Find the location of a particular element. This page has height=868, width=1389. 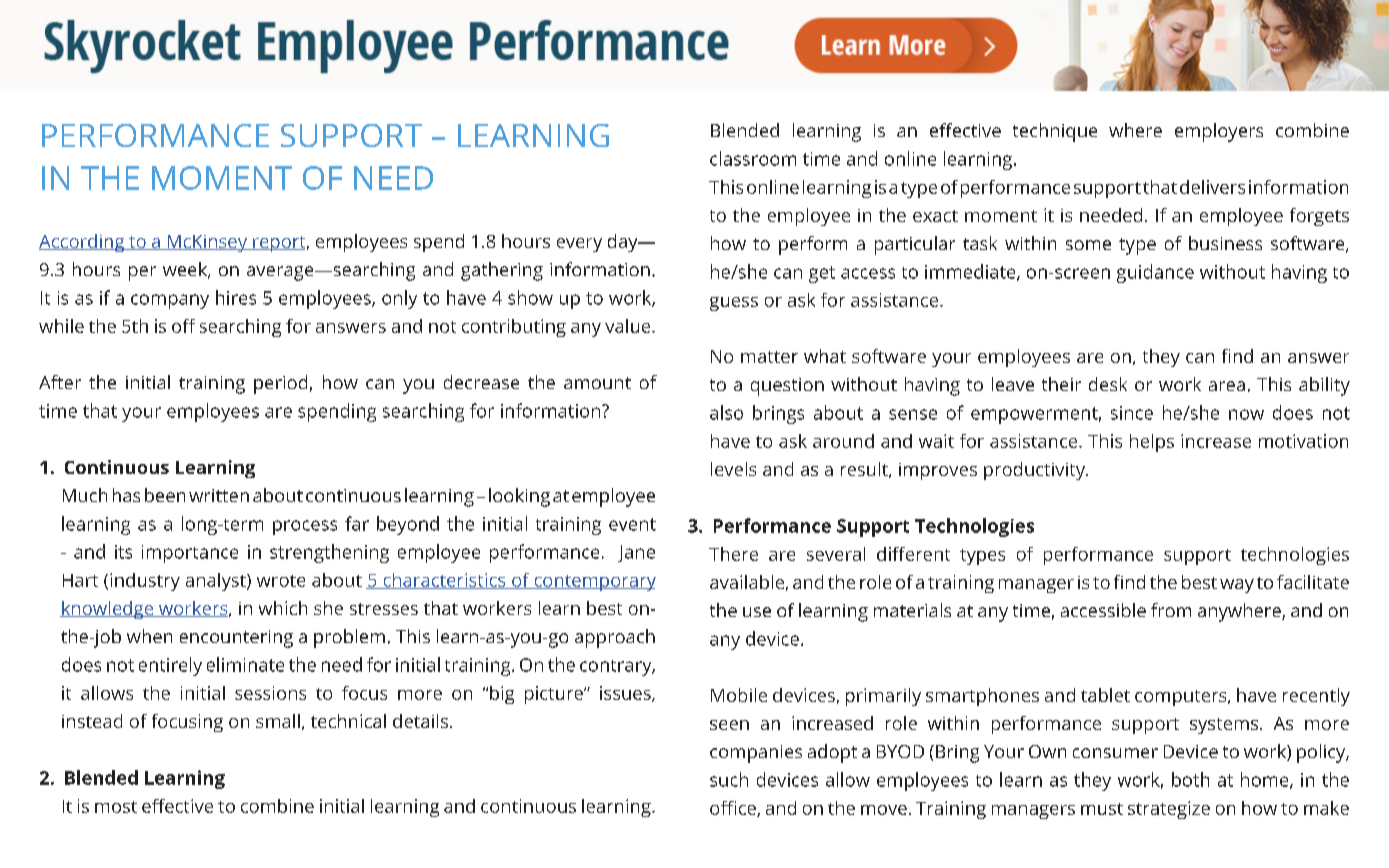

most is located at coordinates (116, 807).
